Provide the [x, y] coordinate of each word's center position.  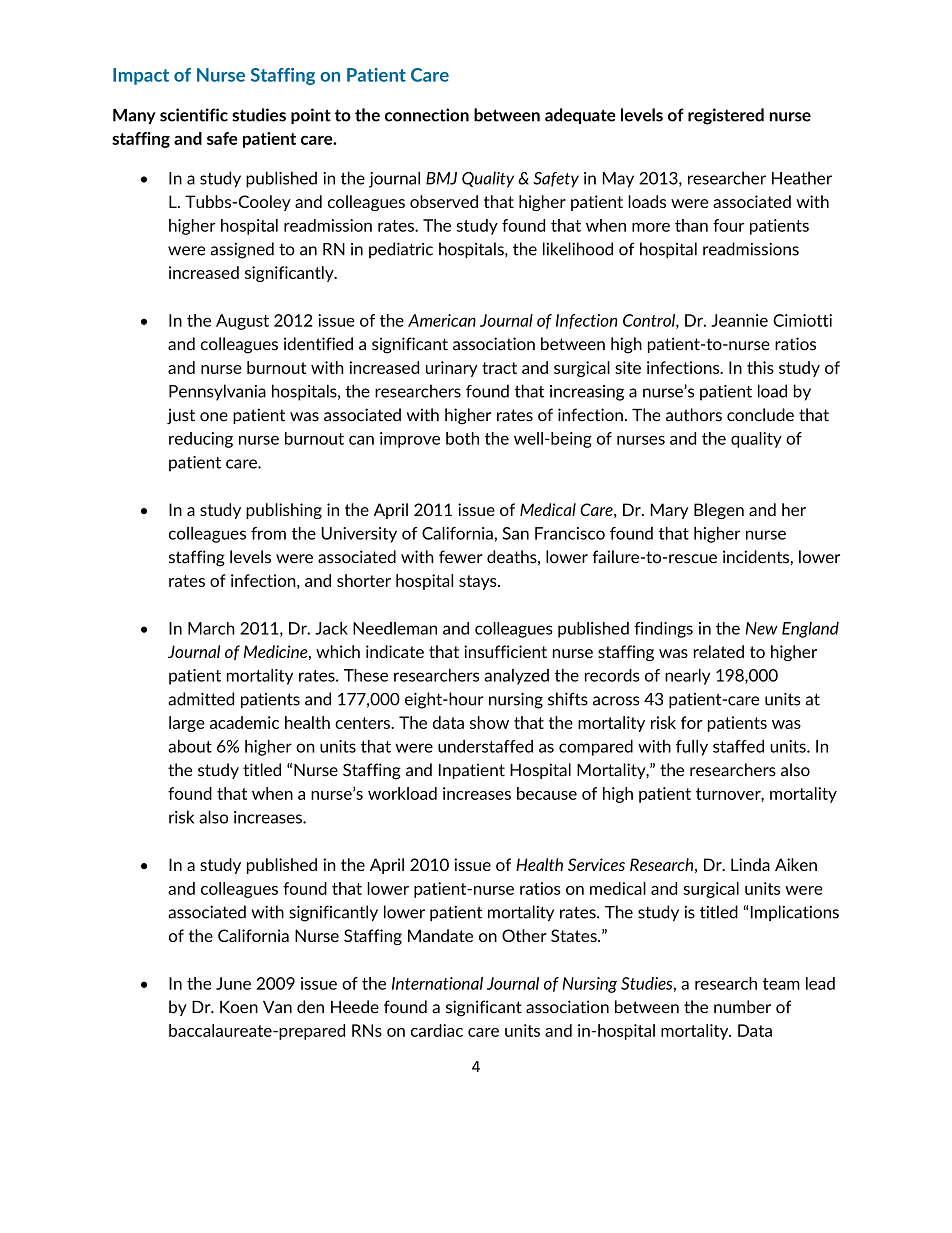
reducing [201, 440]
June [233, 983]
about [190, 746]
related [719, 651]
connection [427, 115]
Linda [750, 864]
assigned [242, 250]
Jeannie [739, 320]
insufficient [505, 651]
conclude [760, 415]
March [211, 628]
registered [726, 116]
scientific [194, 115]
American [442, 320]
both [462, 438]
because [547, 793]
